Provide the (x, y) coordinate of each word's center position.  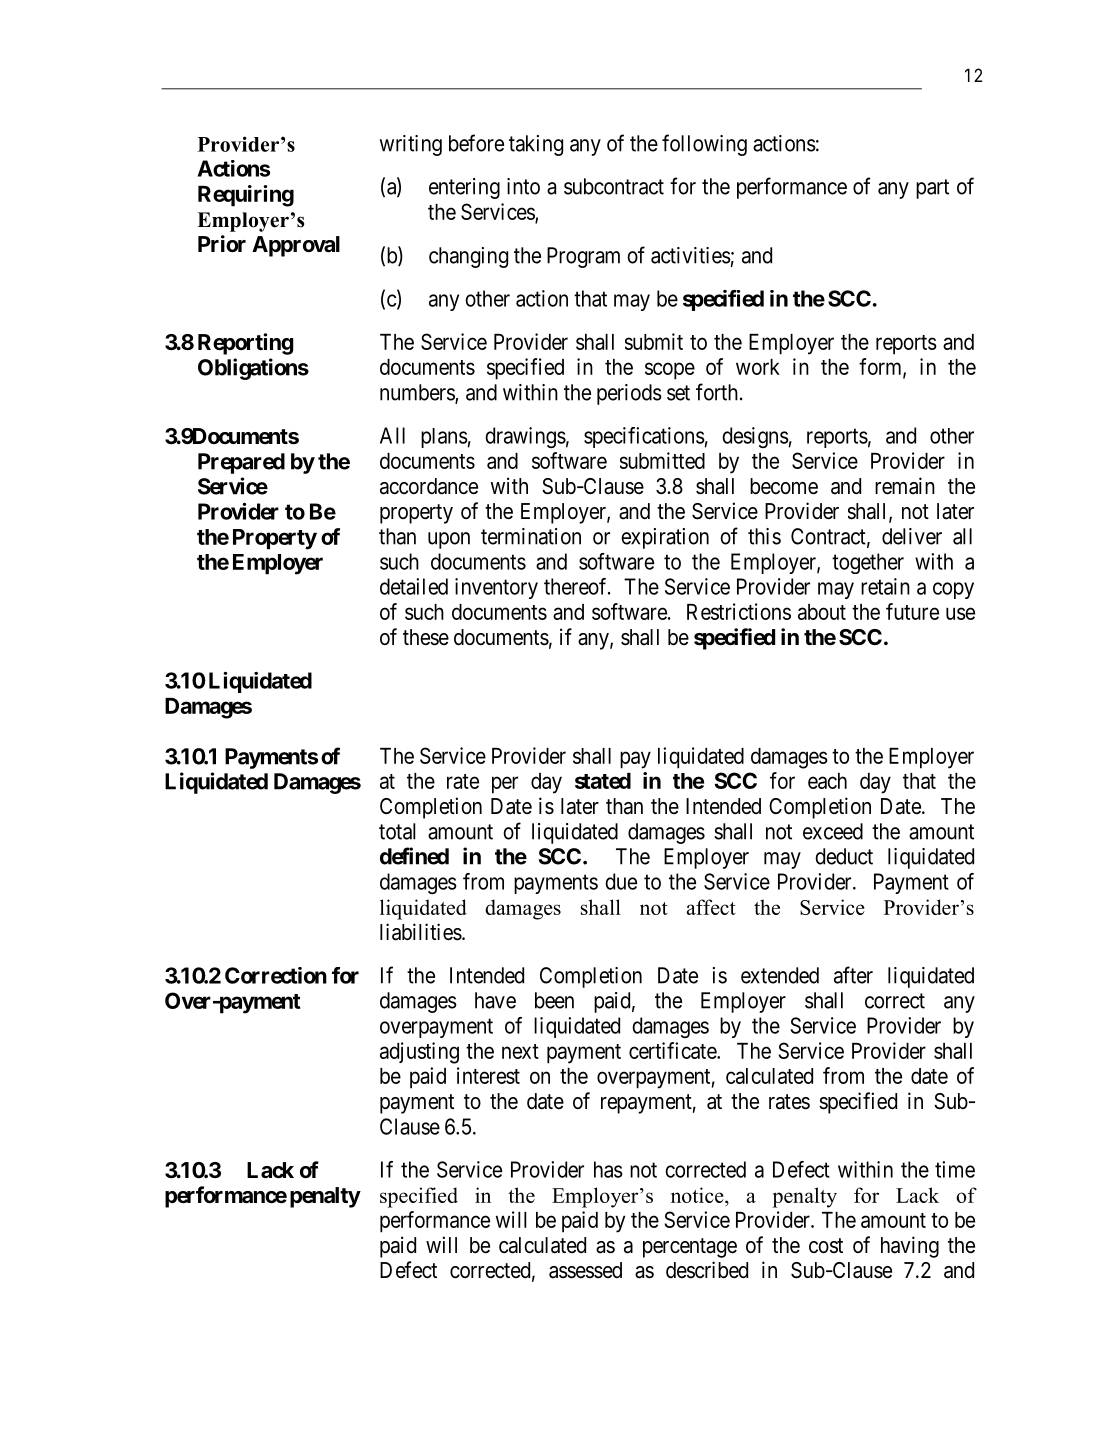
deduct (844, 856)
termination (531, 536)
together (868, 563)
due (621, 881)
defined (414, 856)
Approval (296, 246)
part (932, 189)
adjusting (419, 1053)
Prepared (241, 463)
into (523, 186)
